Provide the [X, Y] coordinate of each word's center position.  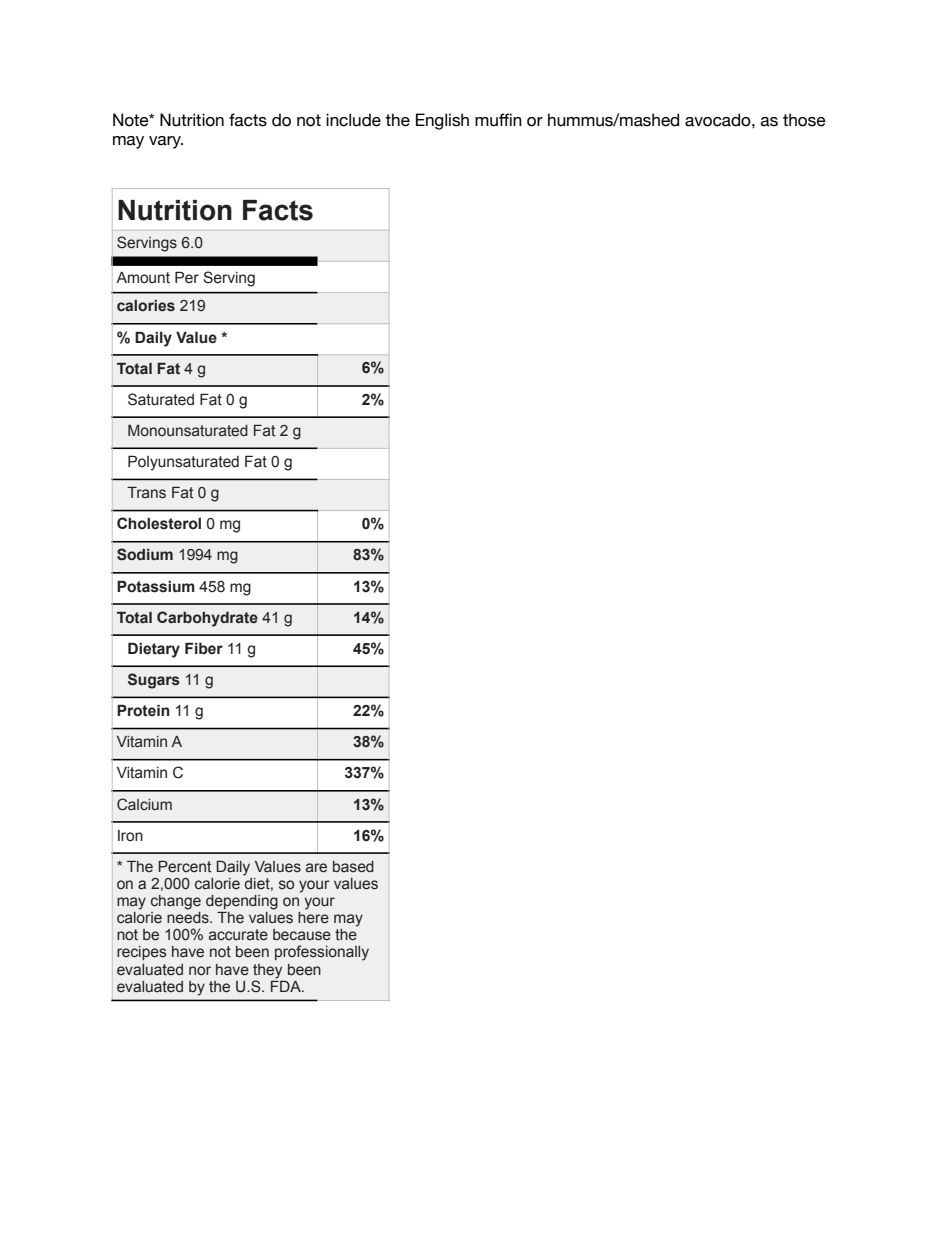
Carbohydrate [207, 619]
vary [166, 142]
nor [200, 971]
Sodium [145, 554]
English [442, 121]
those [804, 120]
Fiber [204, 648]
